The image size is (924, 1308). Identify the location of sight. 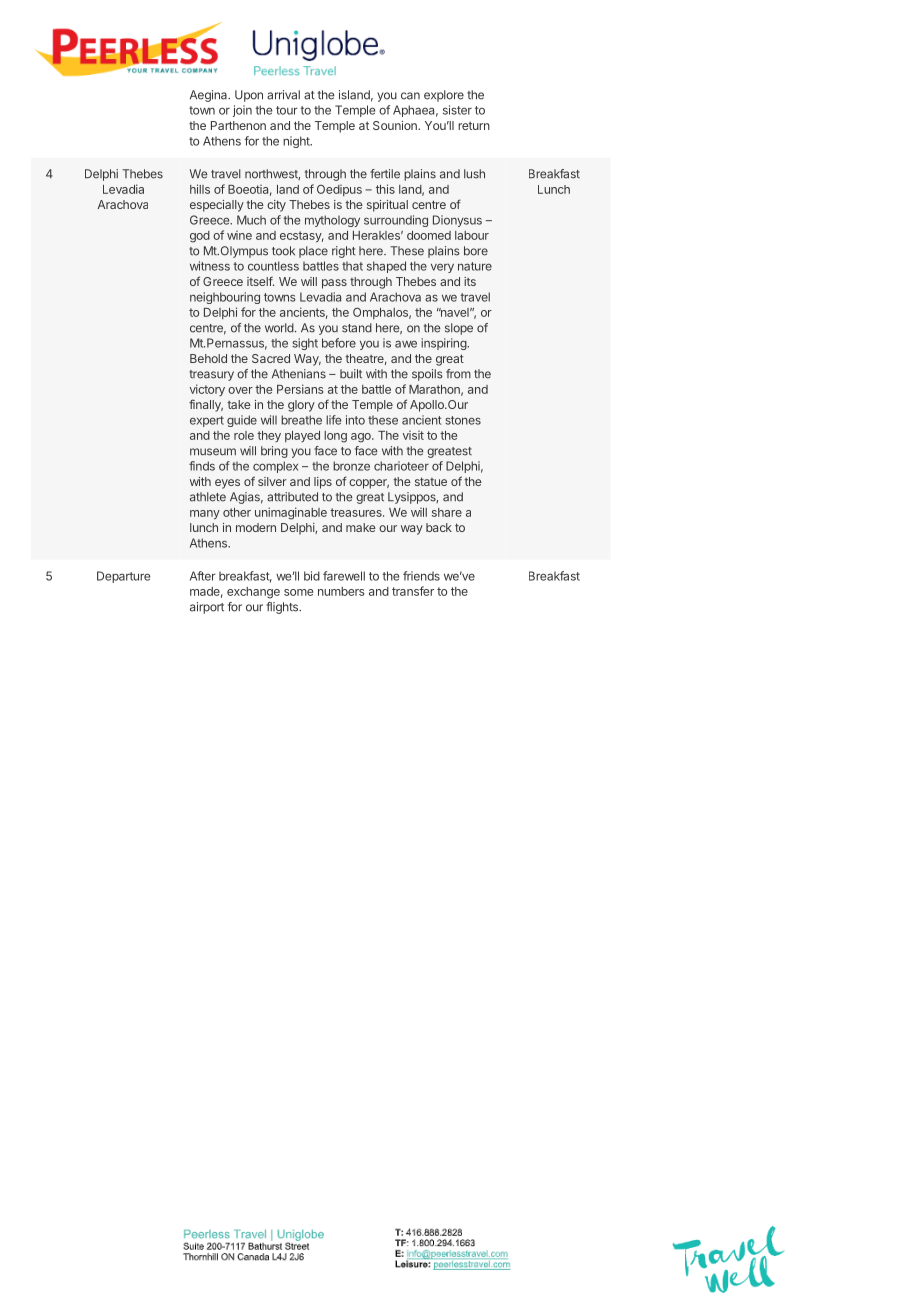
(305, 344).
